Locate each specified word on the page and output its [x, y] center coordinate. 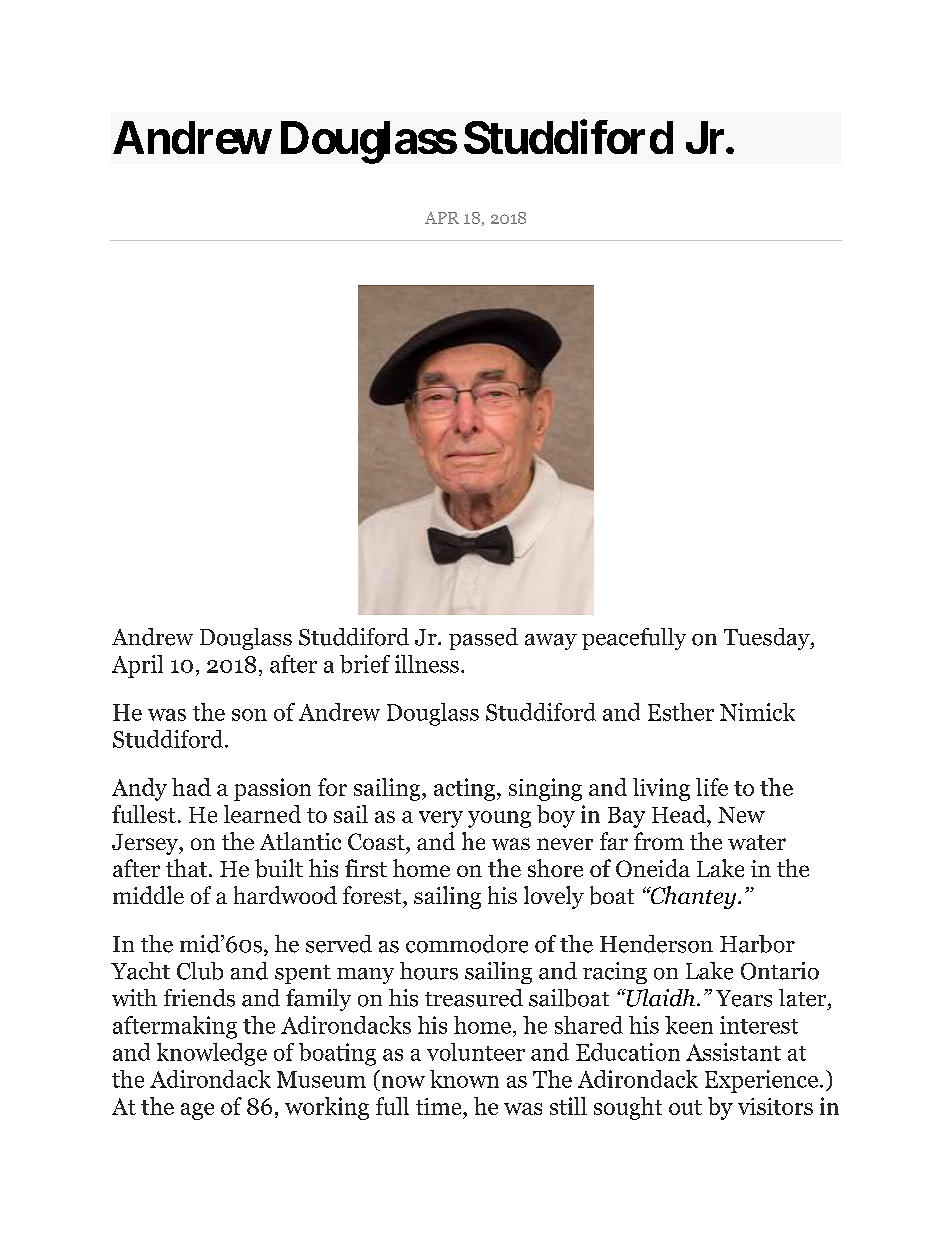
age [197, 1111]
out [685, 1107]
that [186, 868]
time [440, 1106]
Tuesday [768, 639]
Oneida [653, 868]
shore [555, 868]
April [137, 666]
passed [483, 639]
